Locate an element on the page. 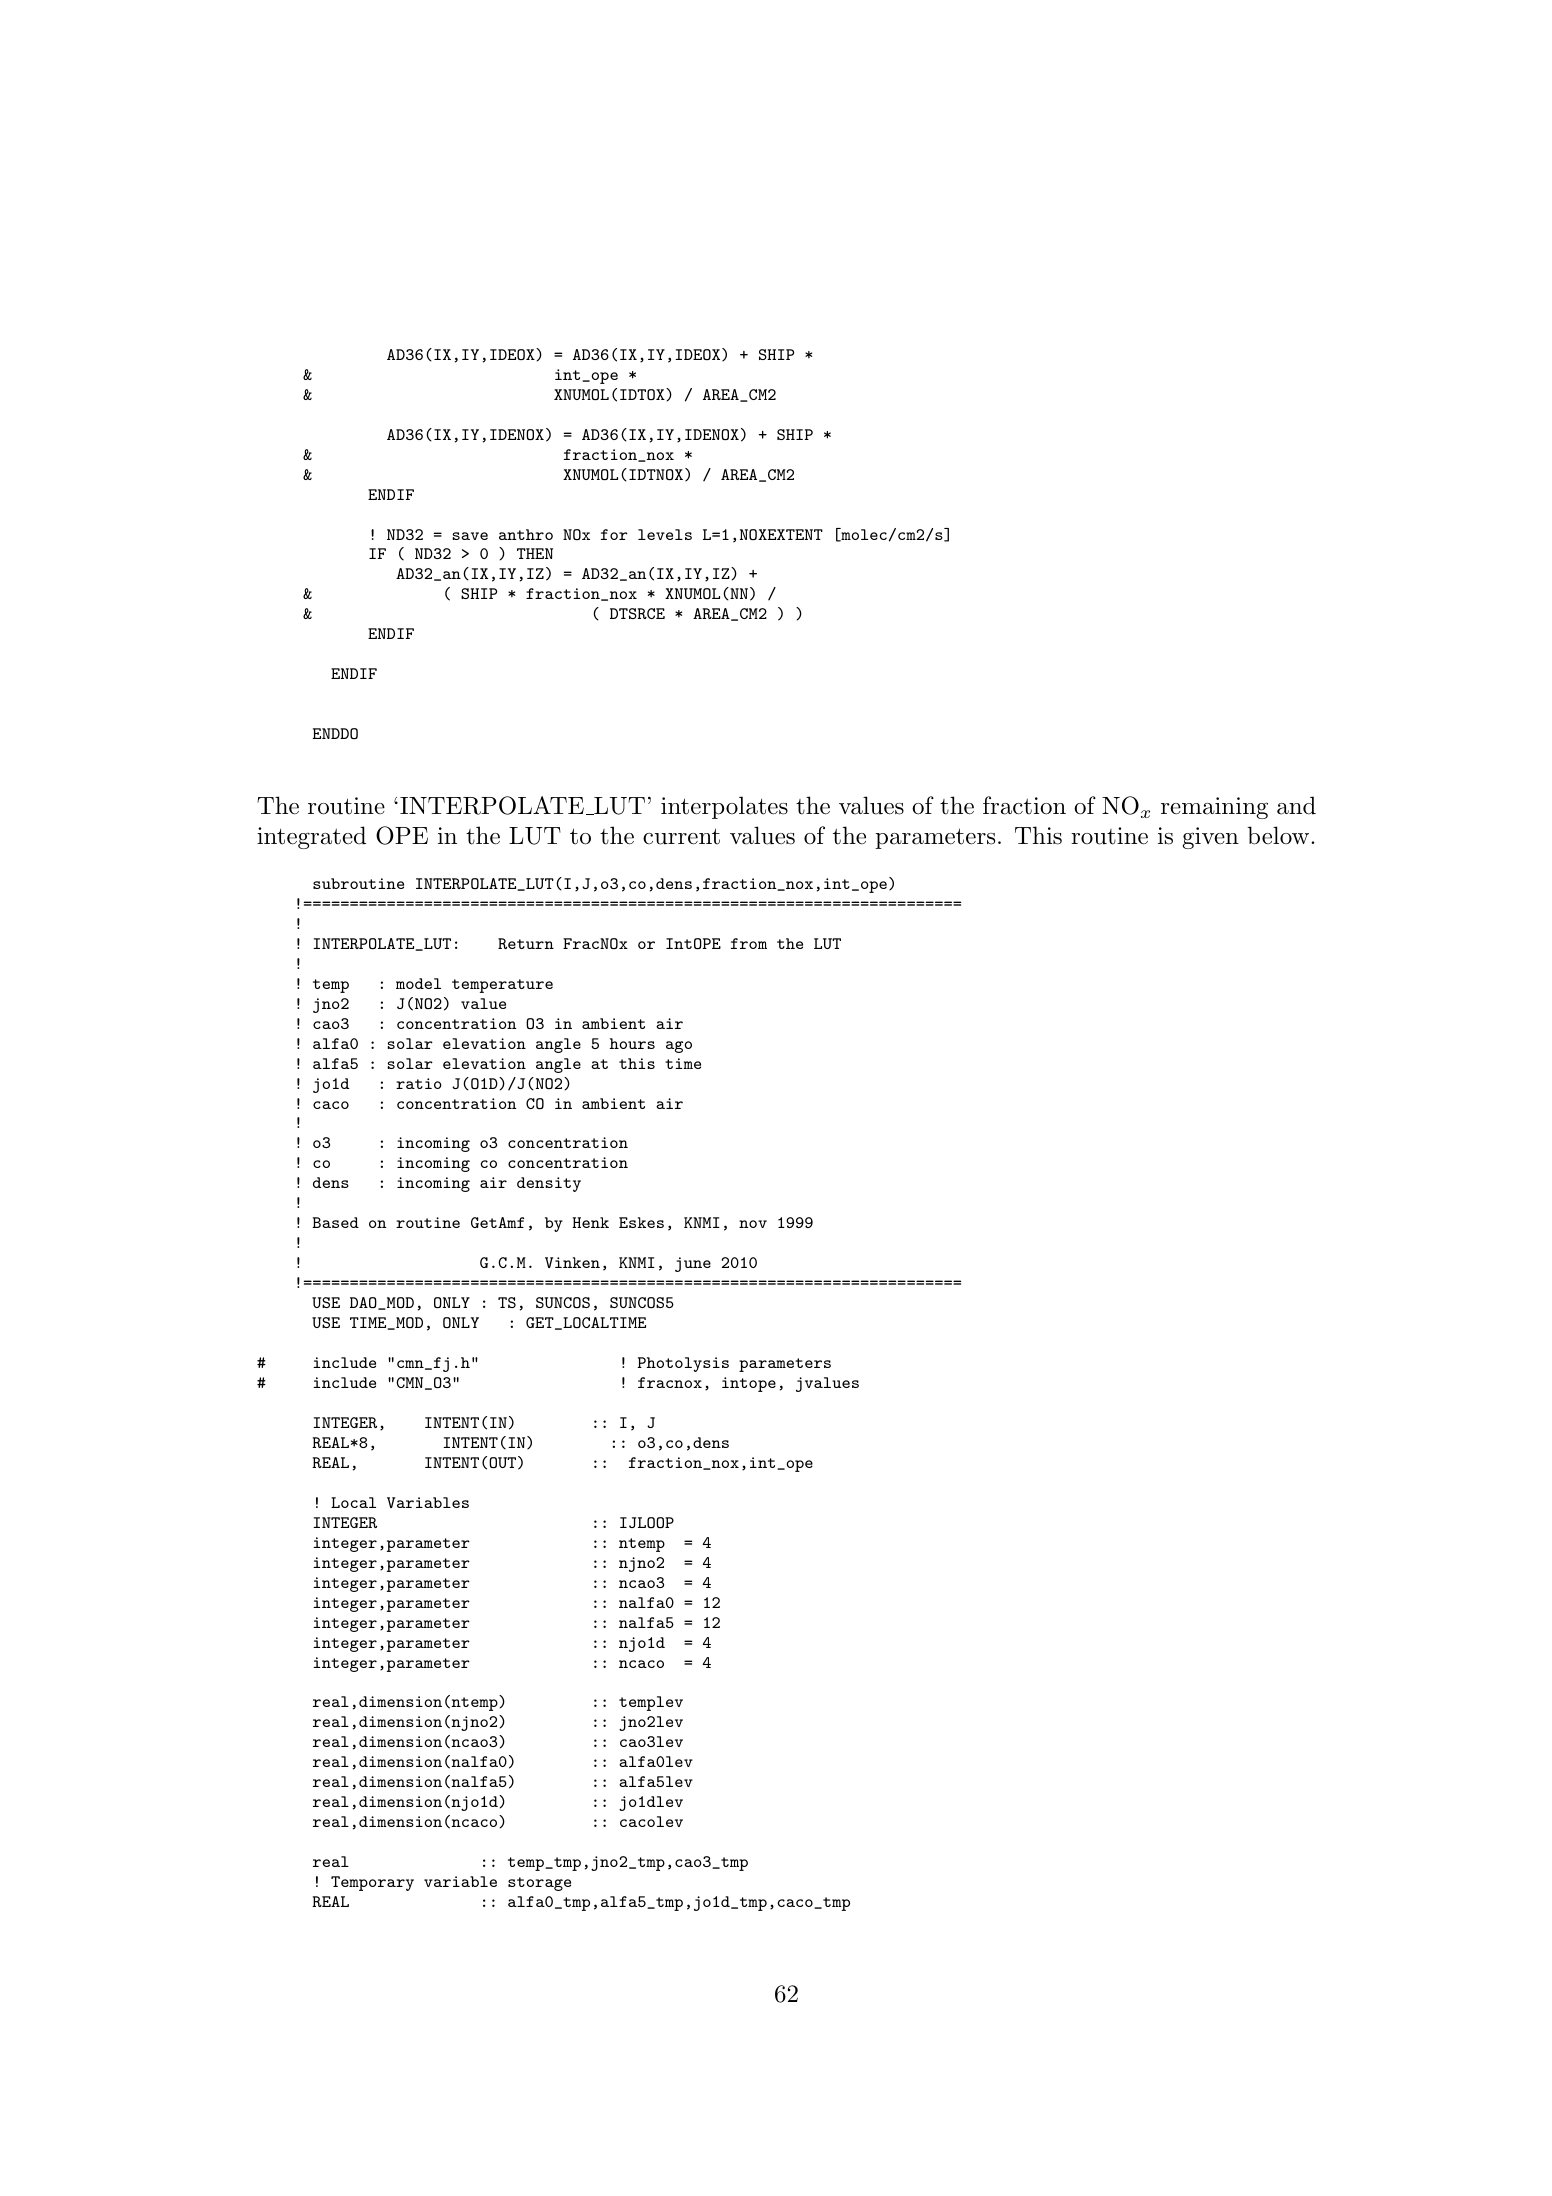 The width and height of the document is (1552, 2196). june is located at coordinates (693, 1264).
